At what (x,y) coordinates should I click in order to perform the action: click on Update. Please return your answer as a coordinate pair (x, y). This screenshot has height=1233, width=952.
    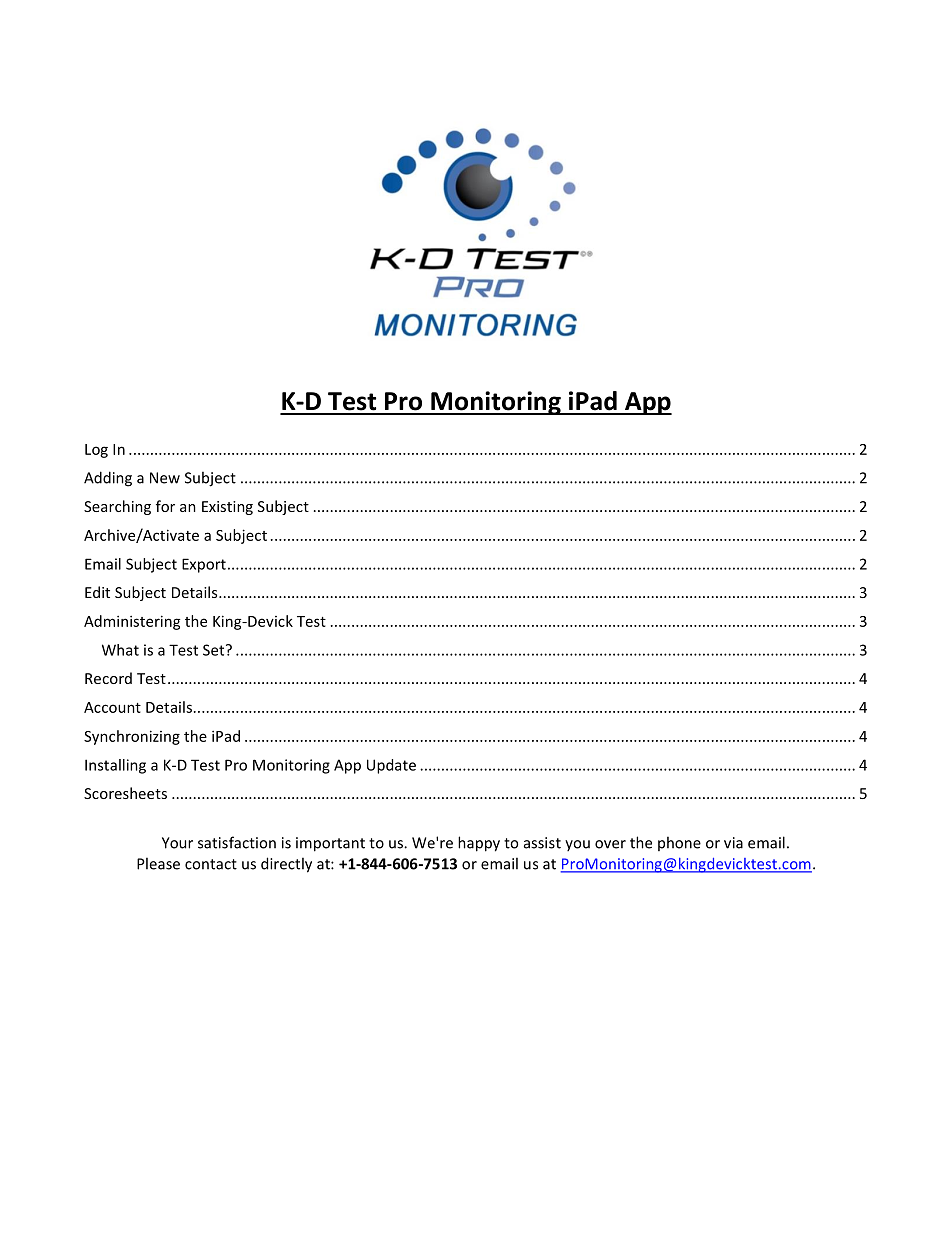
    Looking at the image, I should click on (391, 766).
